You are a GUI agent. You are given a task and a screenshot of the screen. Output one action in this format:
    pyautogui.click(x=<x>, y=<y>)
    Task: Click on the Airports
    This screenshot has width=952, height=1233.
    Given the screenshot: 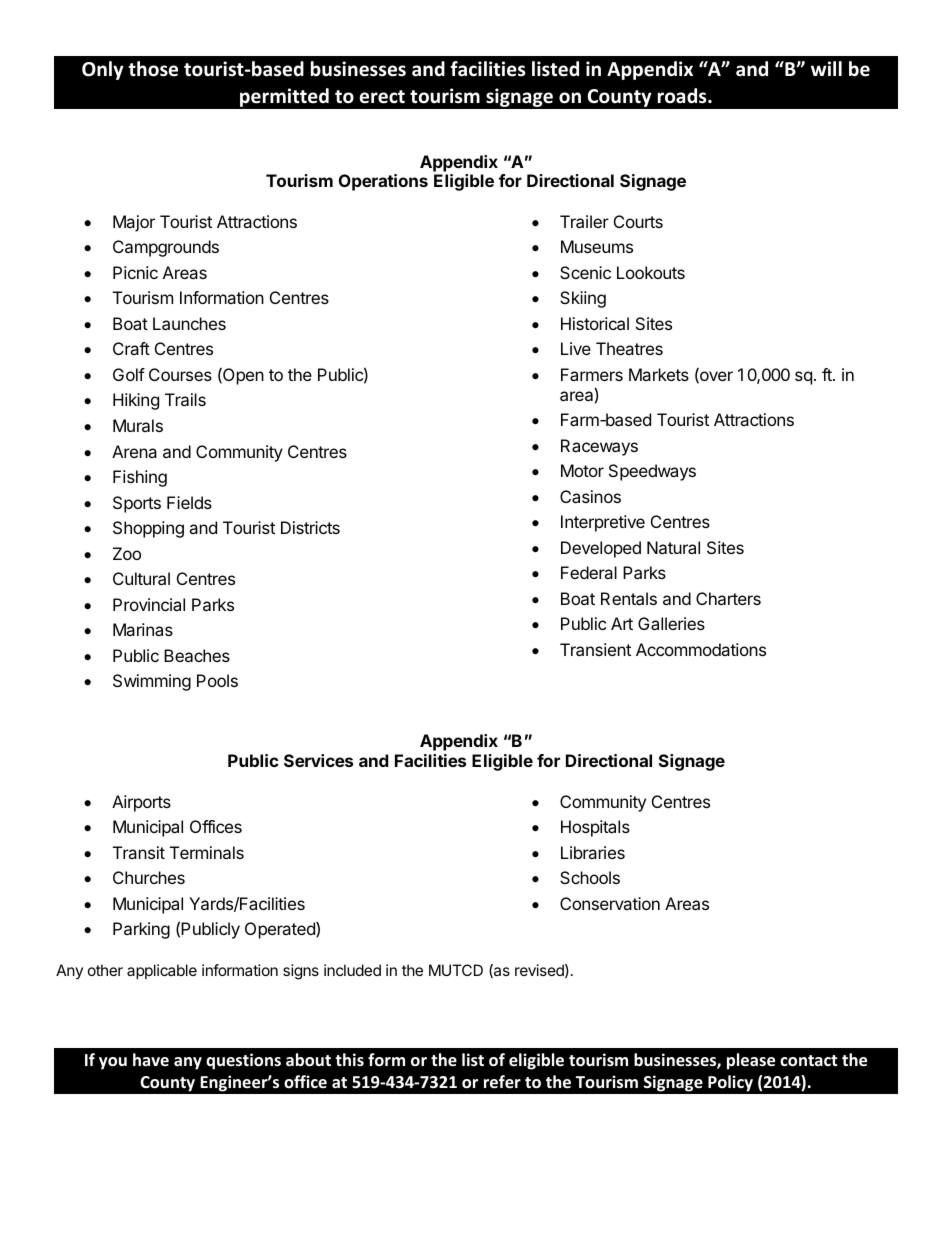 What is the action you would take?
    pyautogui.click(x=141, y=803)
